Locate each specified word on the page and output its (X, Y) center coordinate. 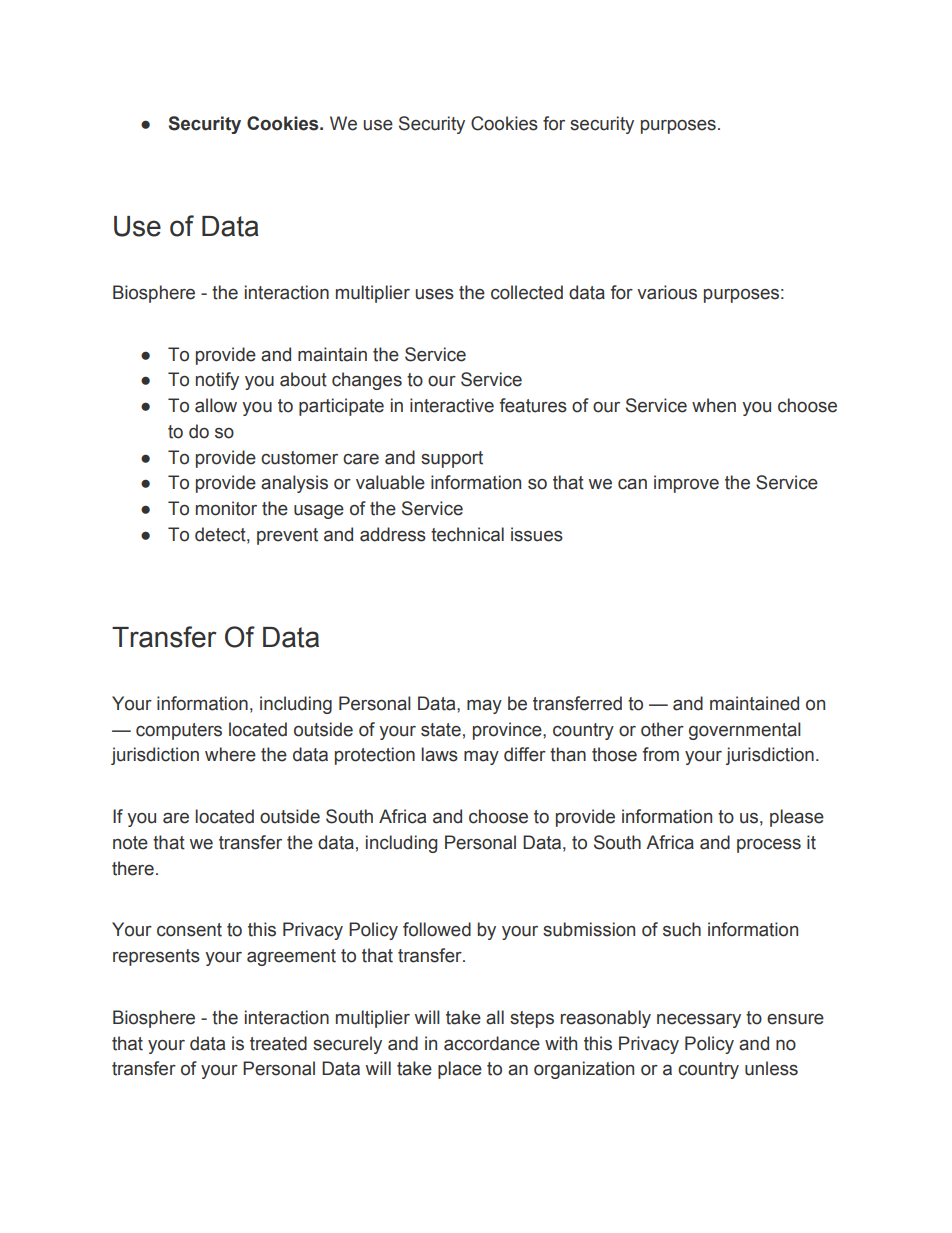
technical (467, 534)
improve (686, 484)
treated (278, 1043)
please (797, 818)
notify (217, 381)
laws (439, 754)
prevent (287, 536)
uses (434, 294)
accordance (492, 1043)
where (230, 754)
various (667, 292)
